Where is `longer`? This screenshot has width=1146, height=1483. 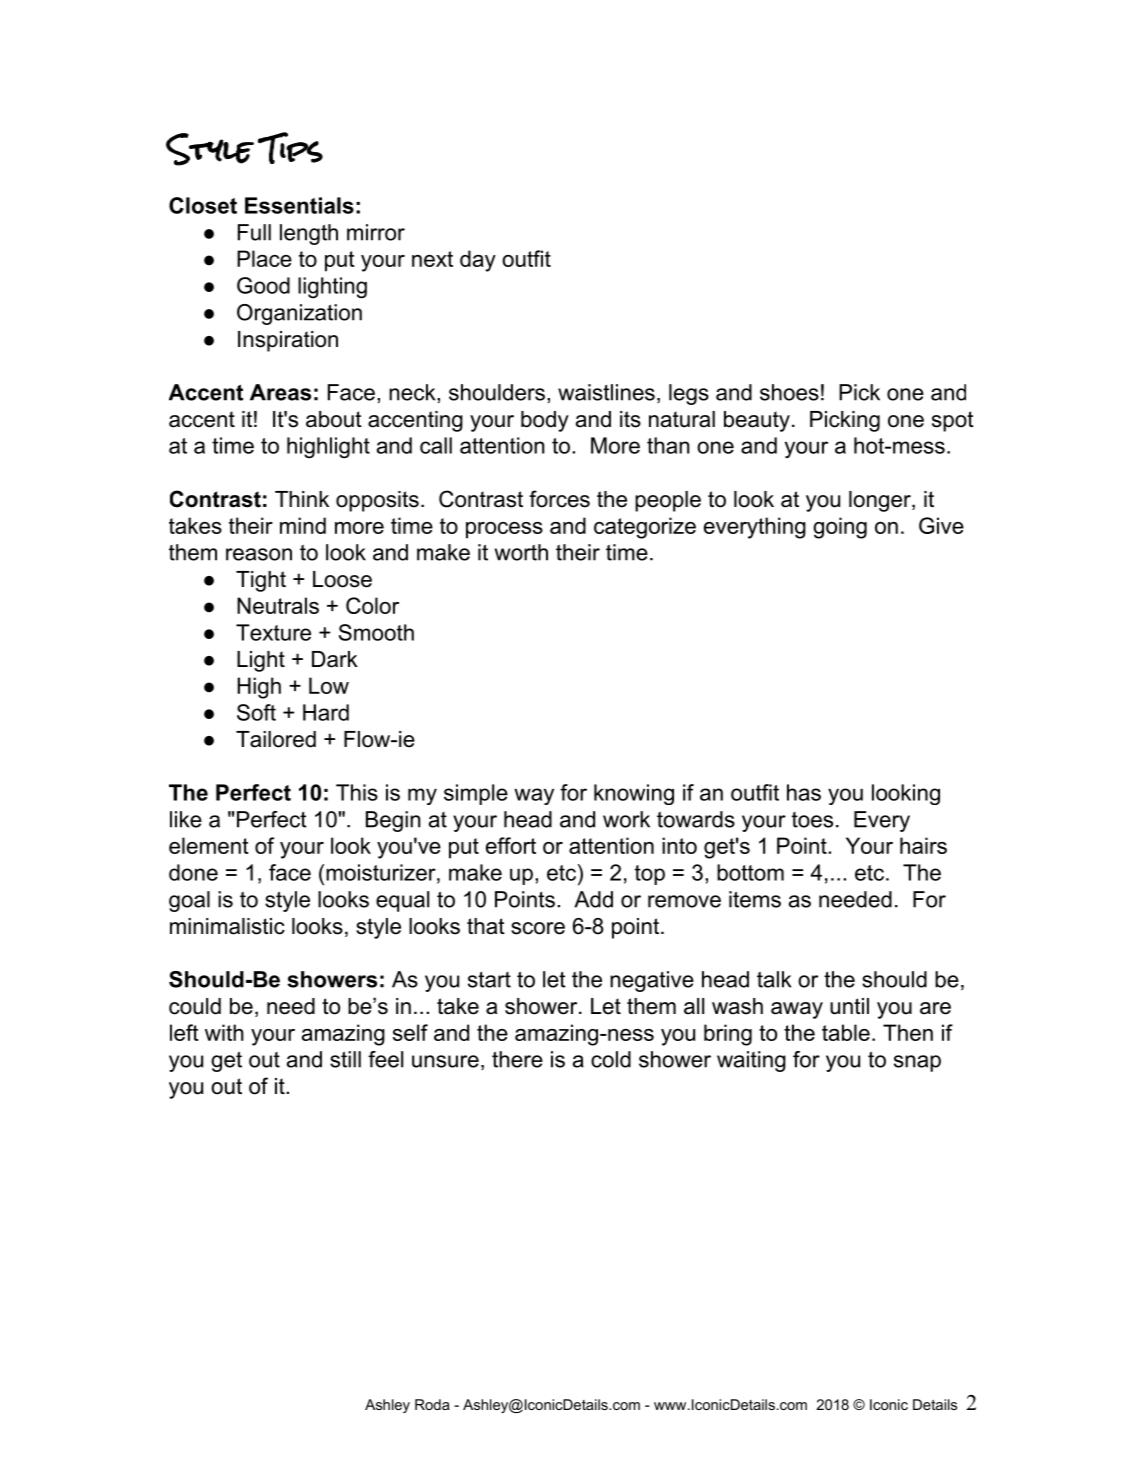
longer is located at coordinates (881, 501).
